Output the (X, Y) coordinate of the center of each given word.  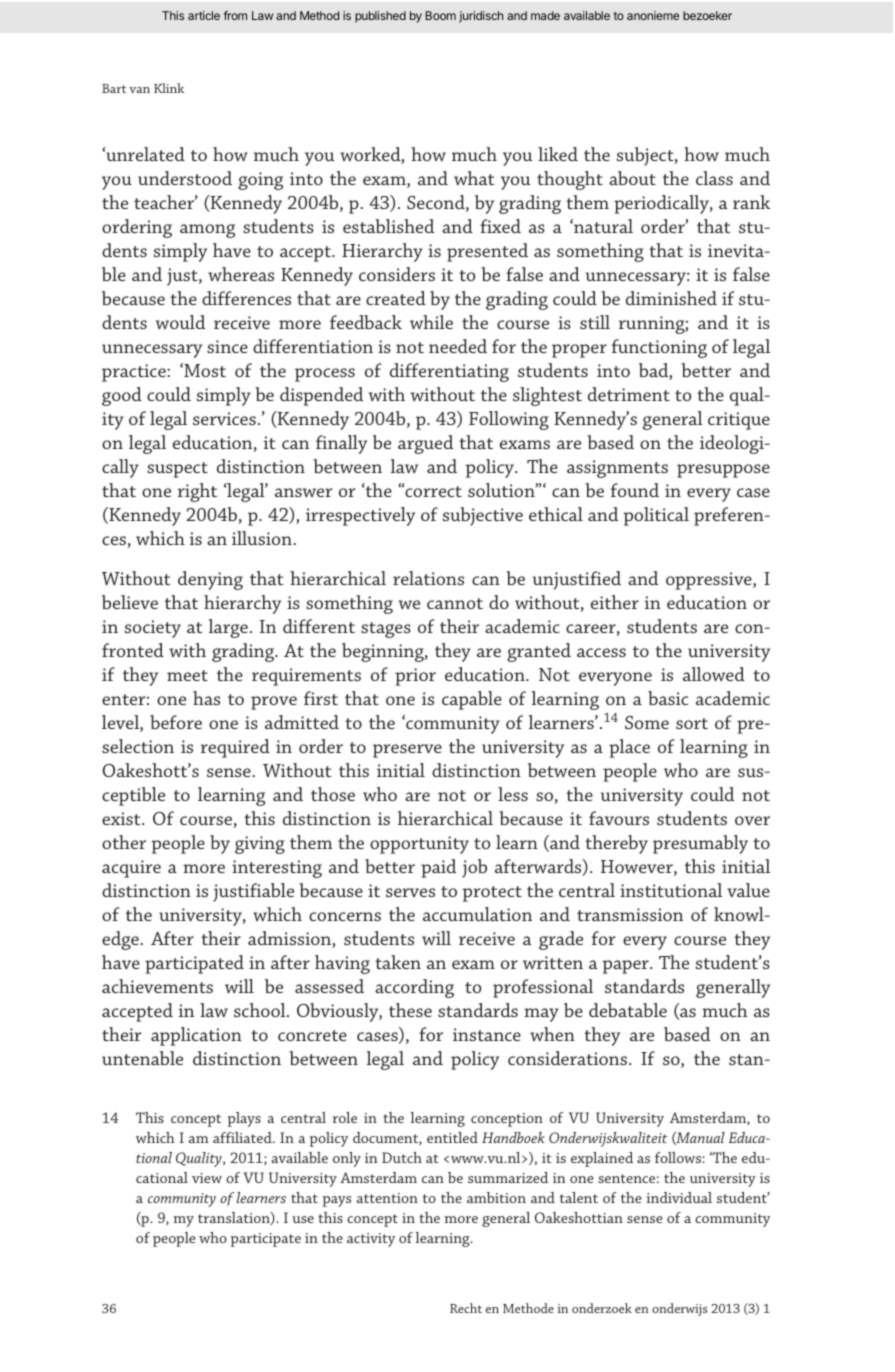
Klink (169, 88)
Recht (466, 1308)
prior (415, 677)
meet (187, 675)
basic (668, 698)
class (714, 178)
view (207, 1178)
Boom (441, 15)
